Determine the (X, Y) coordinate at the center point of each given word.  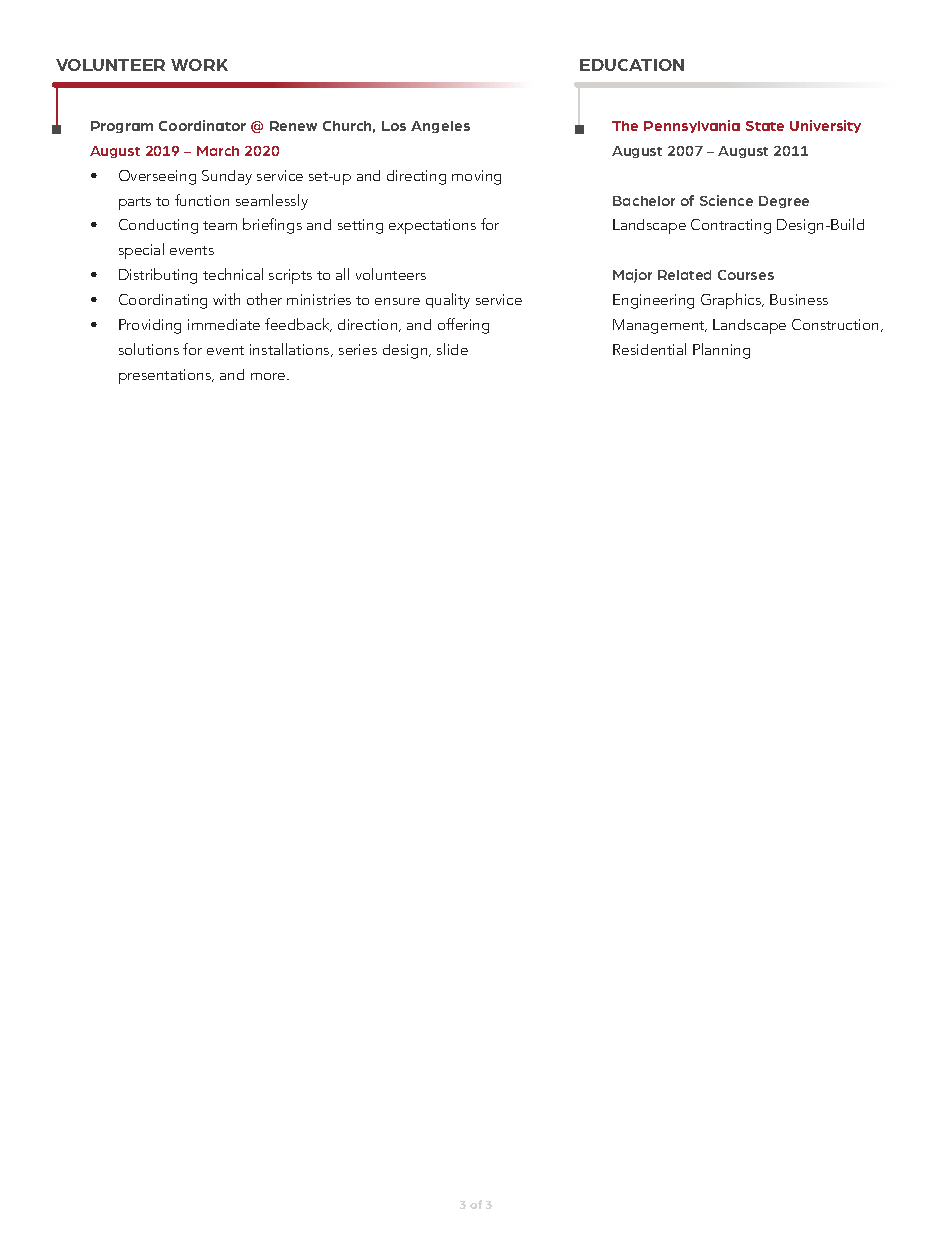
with (226, 299)
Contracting (731, 226)
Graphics (732, 301)
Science (726, 200)
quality (448, 301)
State (765, 126)
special (141, 251)
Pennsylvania (692, 126)
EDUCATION (632, 65)
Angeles (440, 127)
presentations (166, 376)
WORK (199, 65)
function (202, 200)
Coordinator (202, 125)
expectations (432, 226)
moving (476, 177)
